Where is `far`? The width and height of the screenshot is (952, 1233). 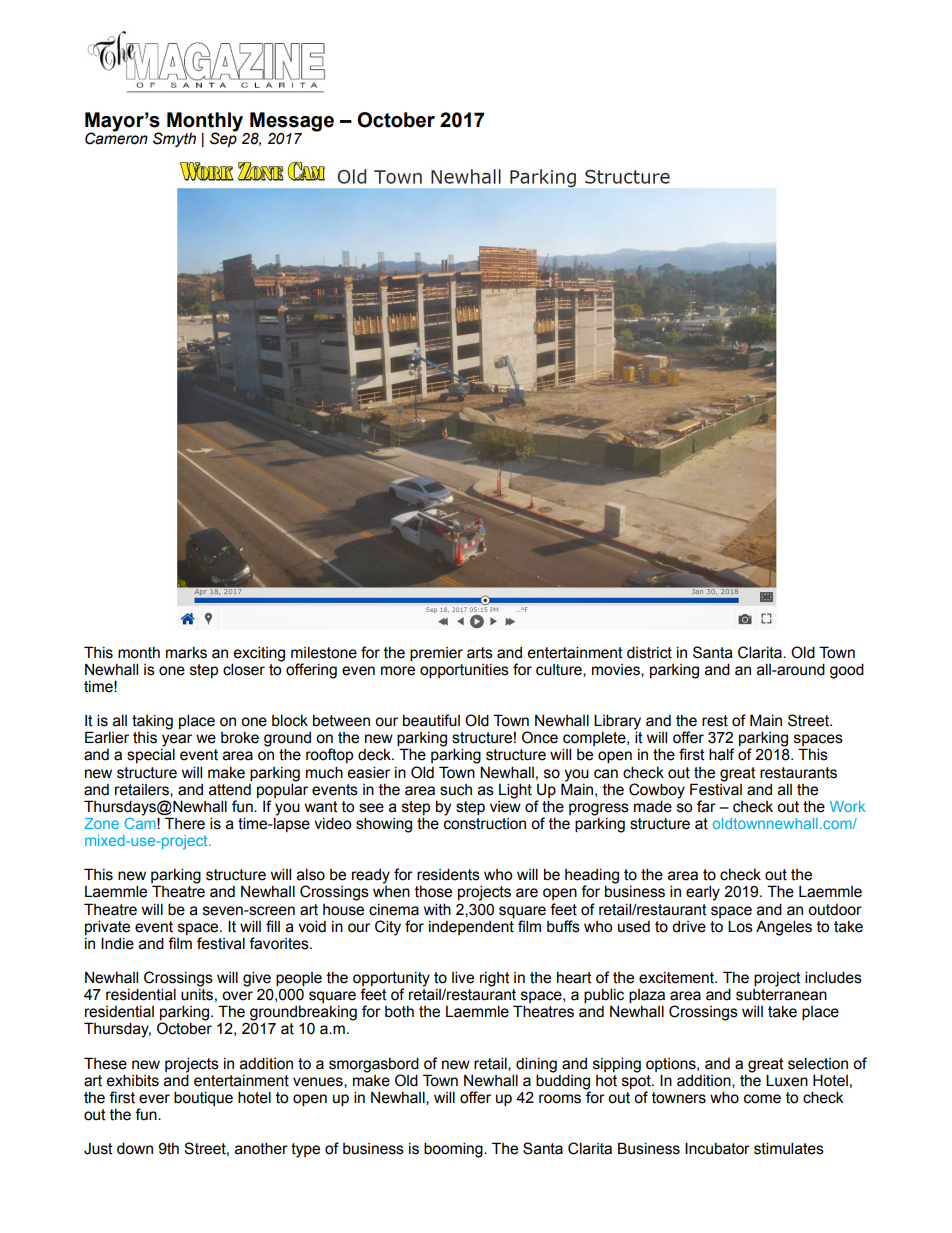 far is located at coordinates (706, 806).
